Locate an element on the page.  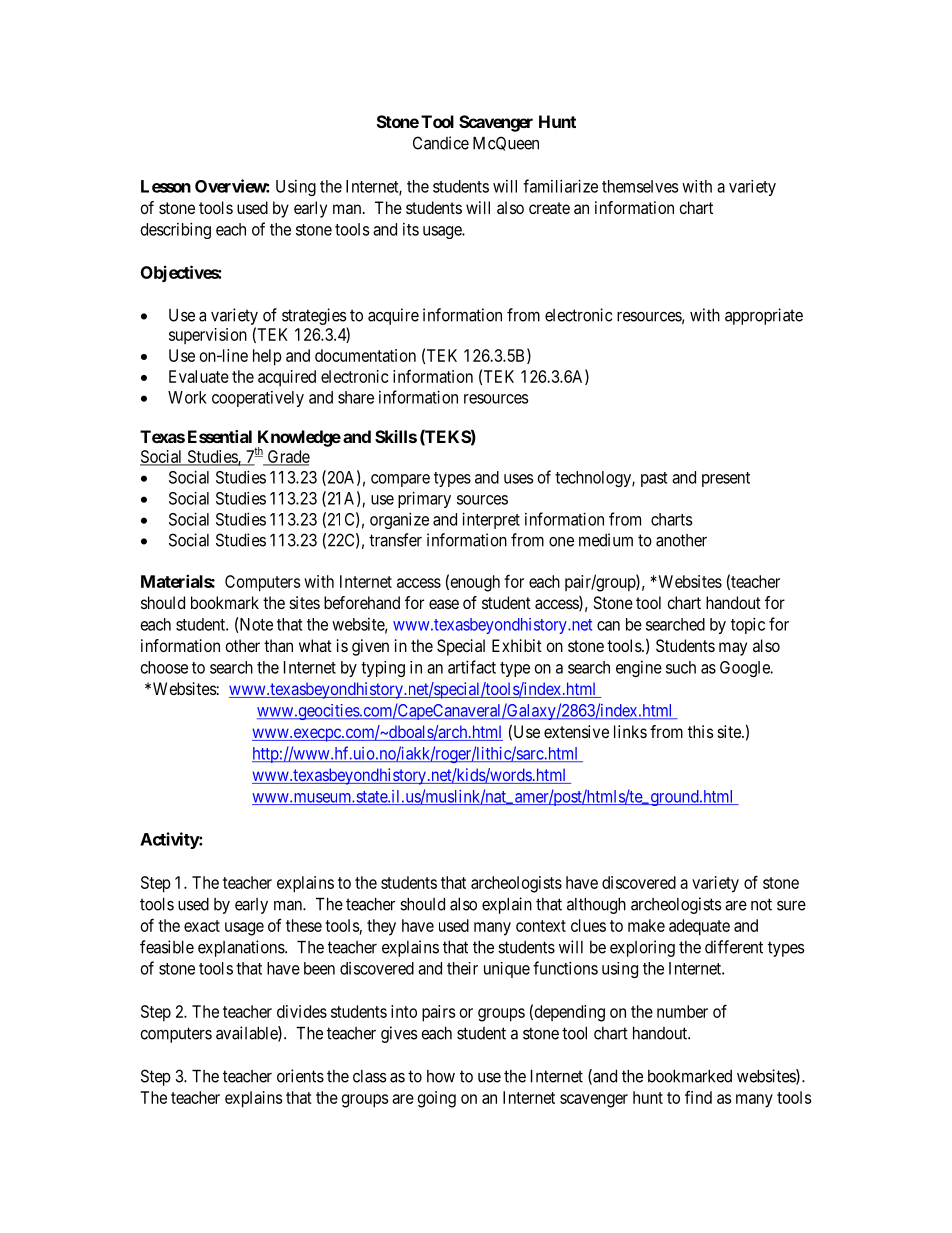
Candice is located at coordinates (441, 143).
